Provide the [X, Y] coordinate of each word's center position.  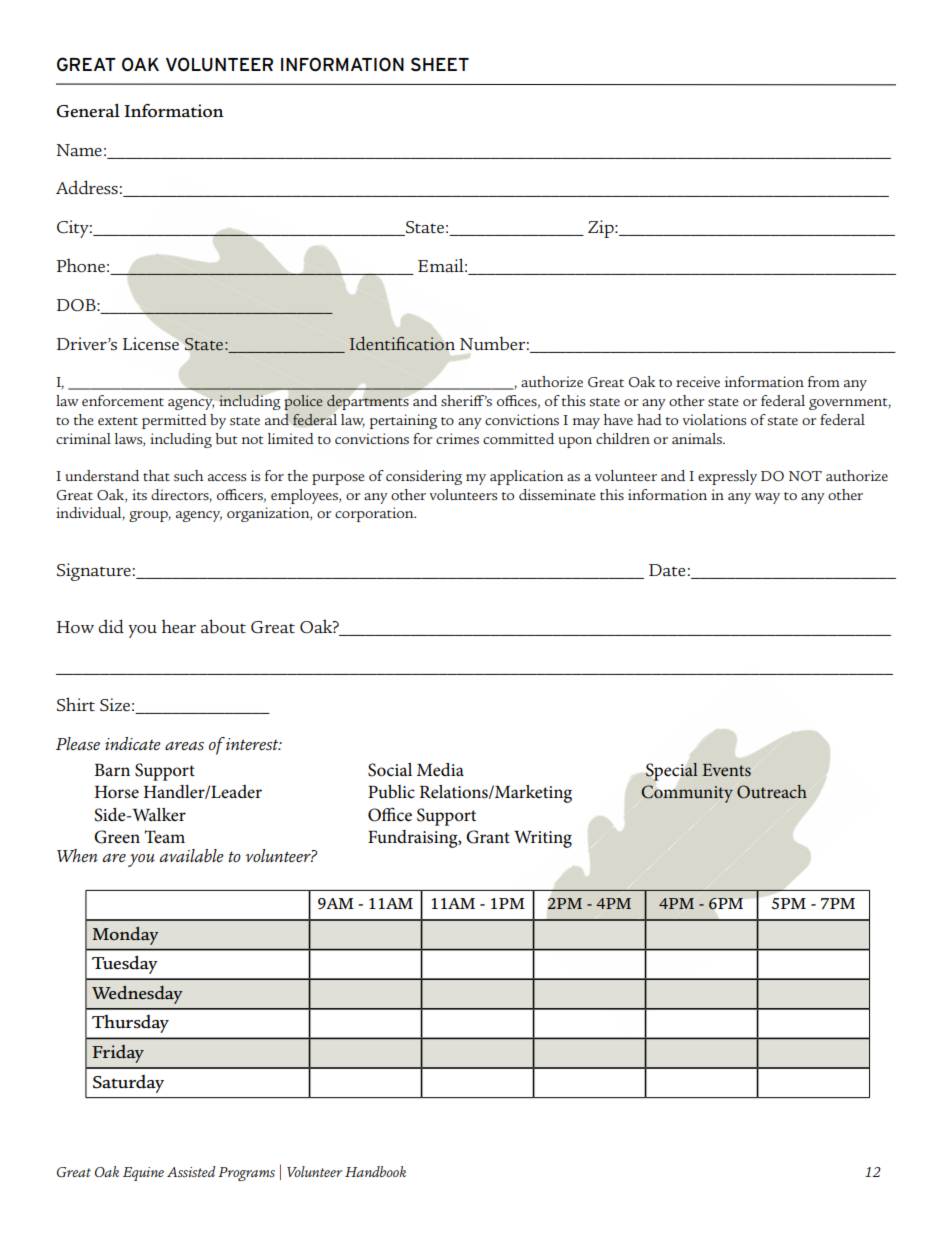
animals [698, 438]
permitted [174, 421]
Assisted [191, 1171]
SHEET [440, 64]
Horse [117, 792]
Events [726, 770]
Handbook [375, 1171]
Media [440, 769]
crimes [457, 438]
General [88, 110]
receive [698, 381]
